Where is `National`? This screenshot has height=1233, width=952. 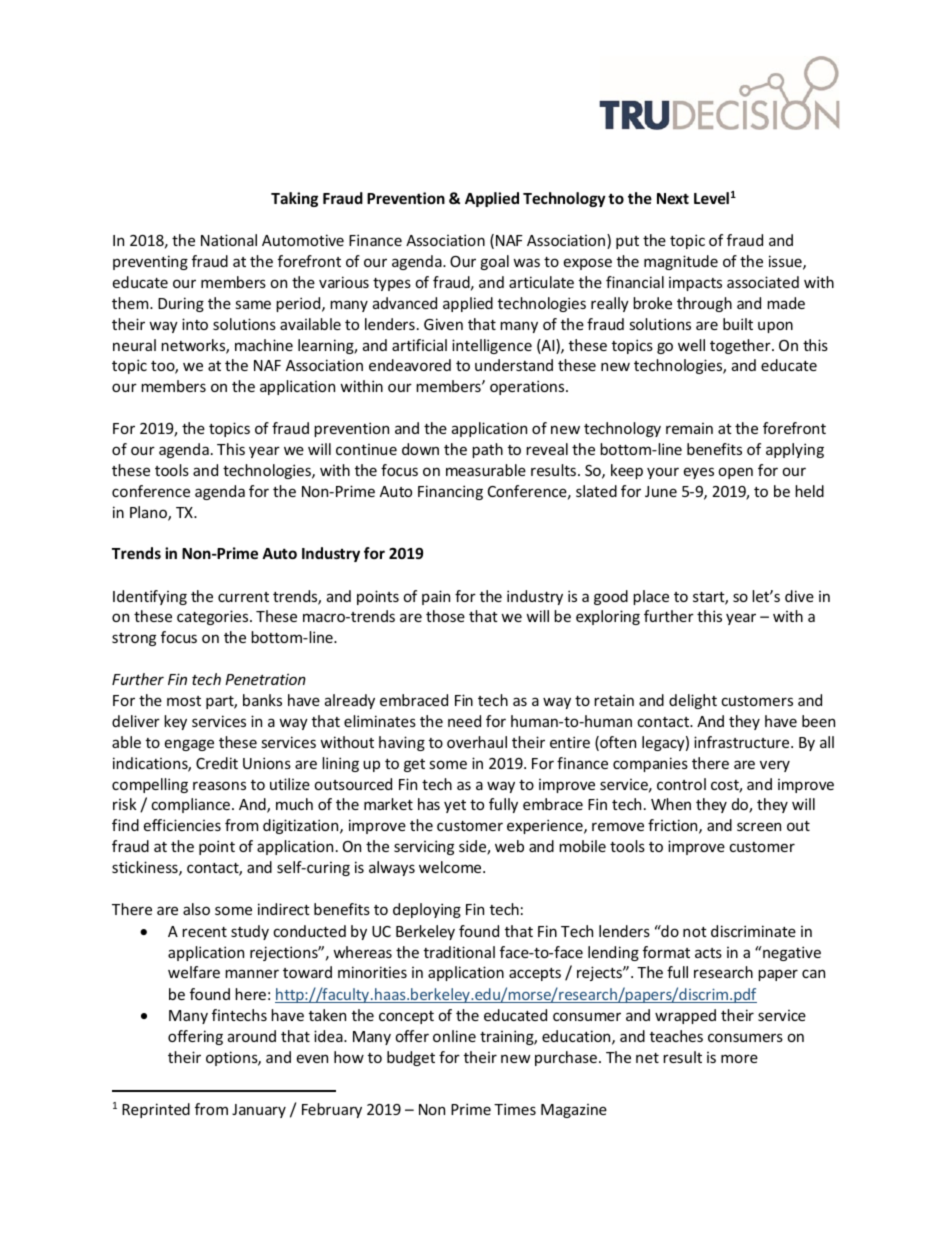
National is located at coordinates (229, 240).
